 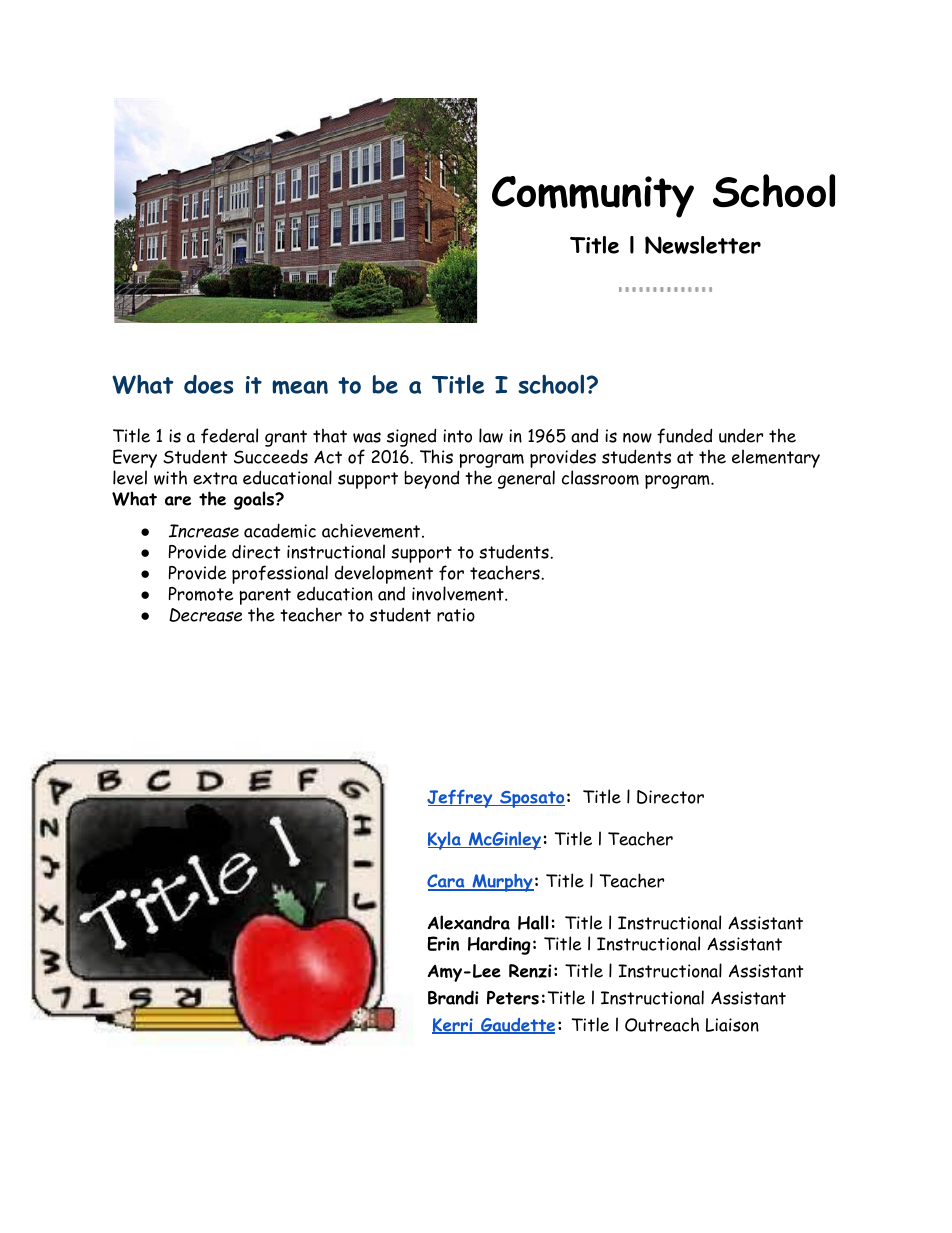 I want to click on Brandi, so click(x=453, y=997).
